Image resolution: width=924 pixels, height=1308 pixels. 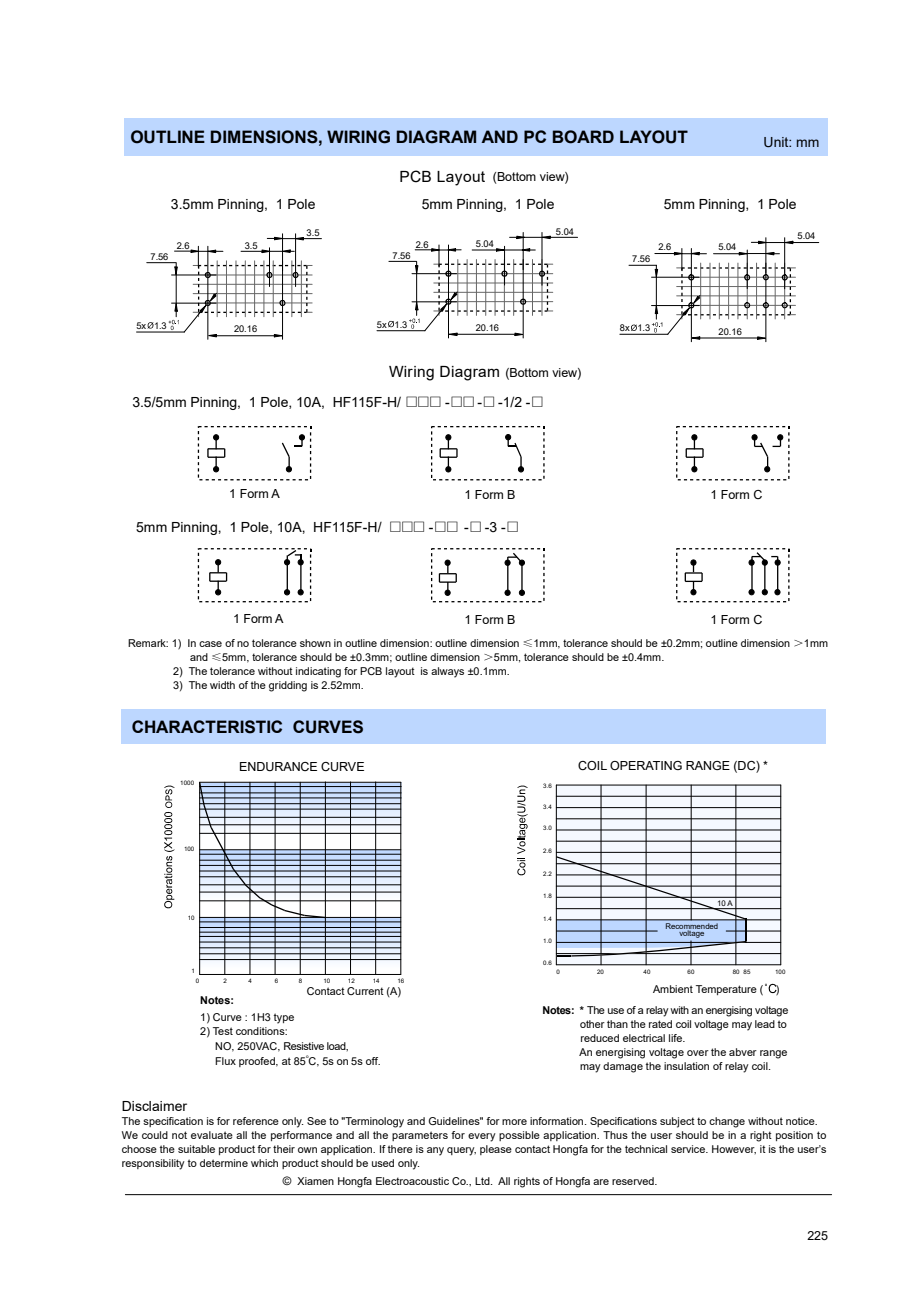 I want to click on OPERATING, so click(x=646, y=765).
